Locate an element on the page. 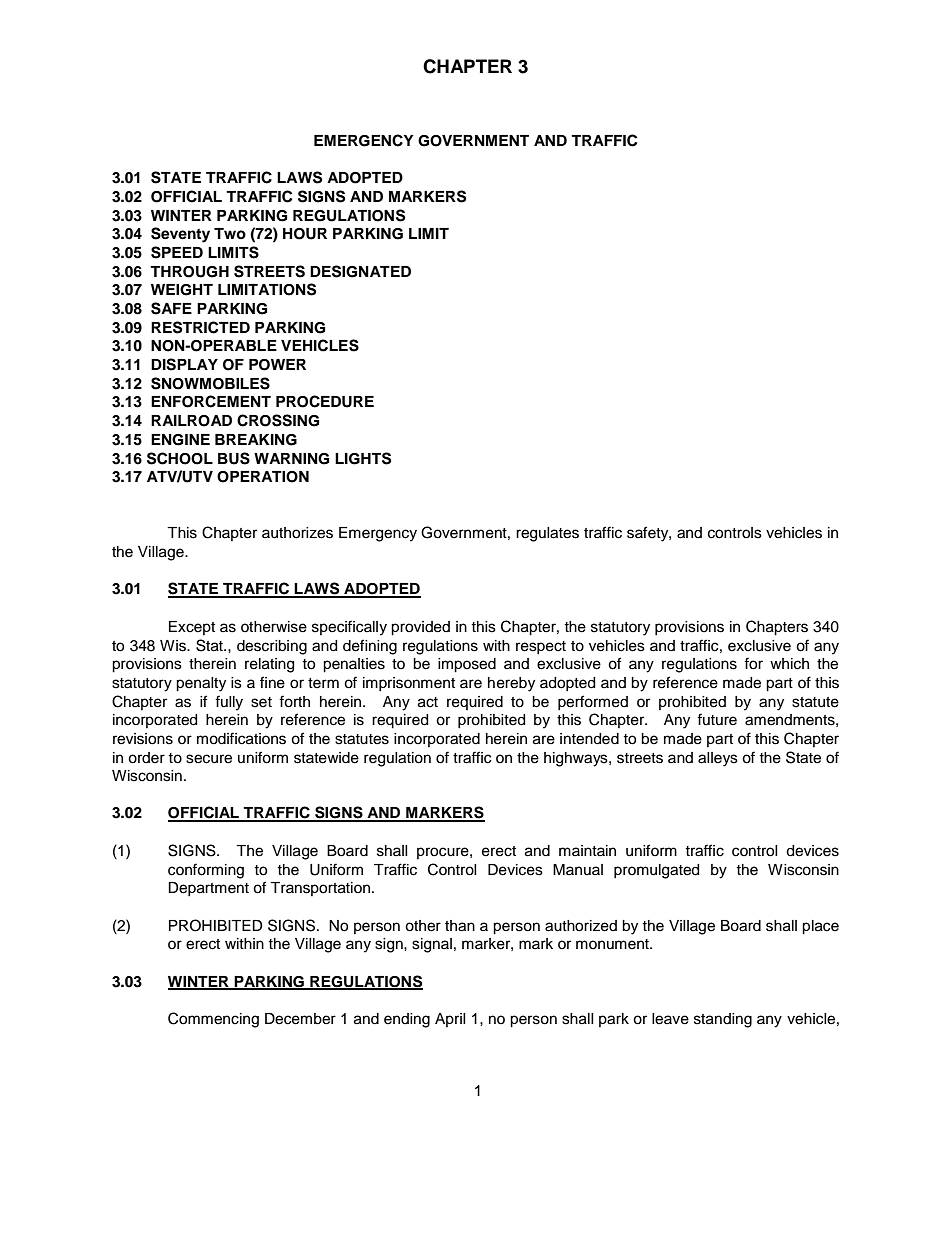 The image size is (952, 1233). PROCEDURE is located at coordinates (325, 401).
